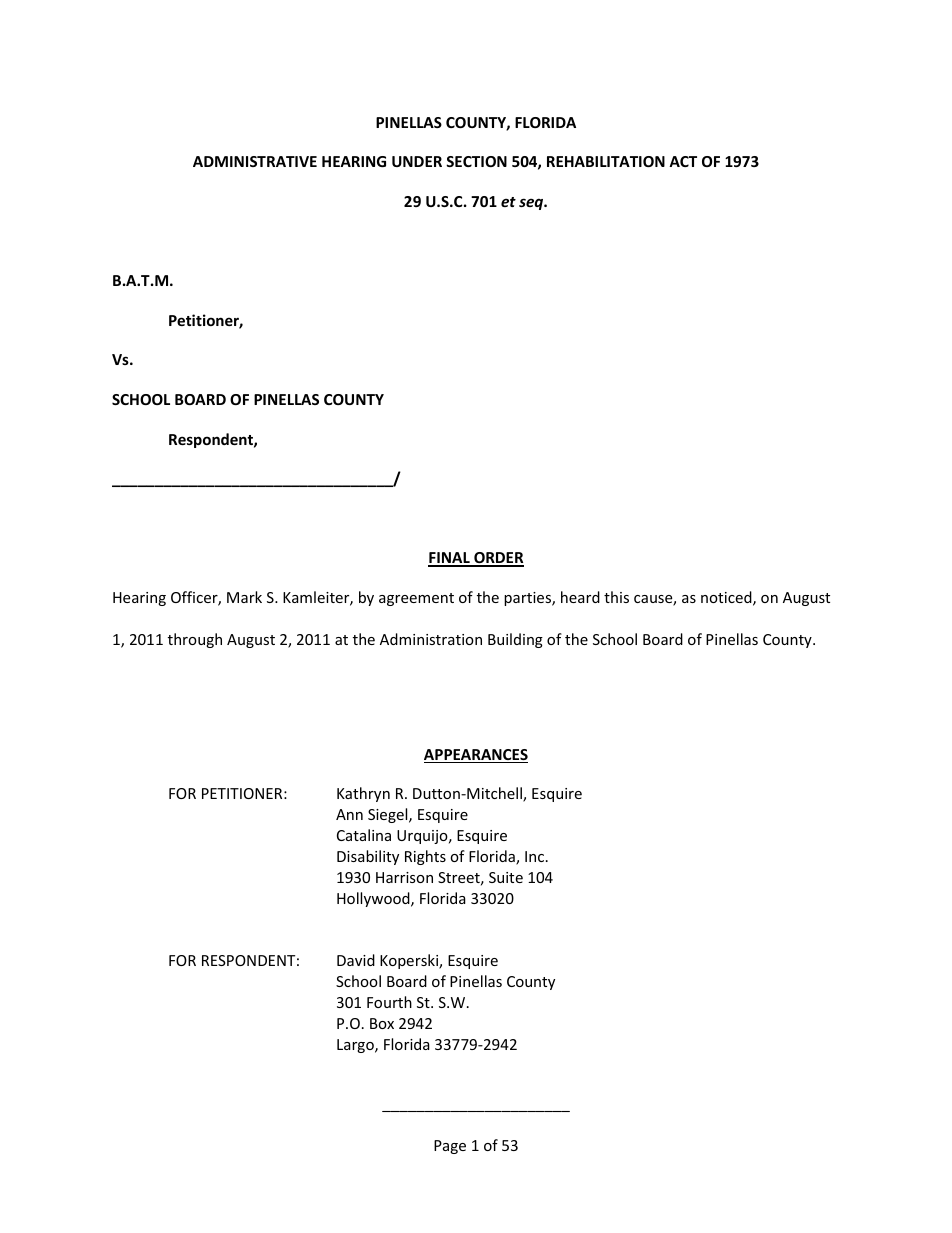  What do you see at coordinates (616, 597) in the screenshot?
I see `this` at bounding box center [616, 597].
